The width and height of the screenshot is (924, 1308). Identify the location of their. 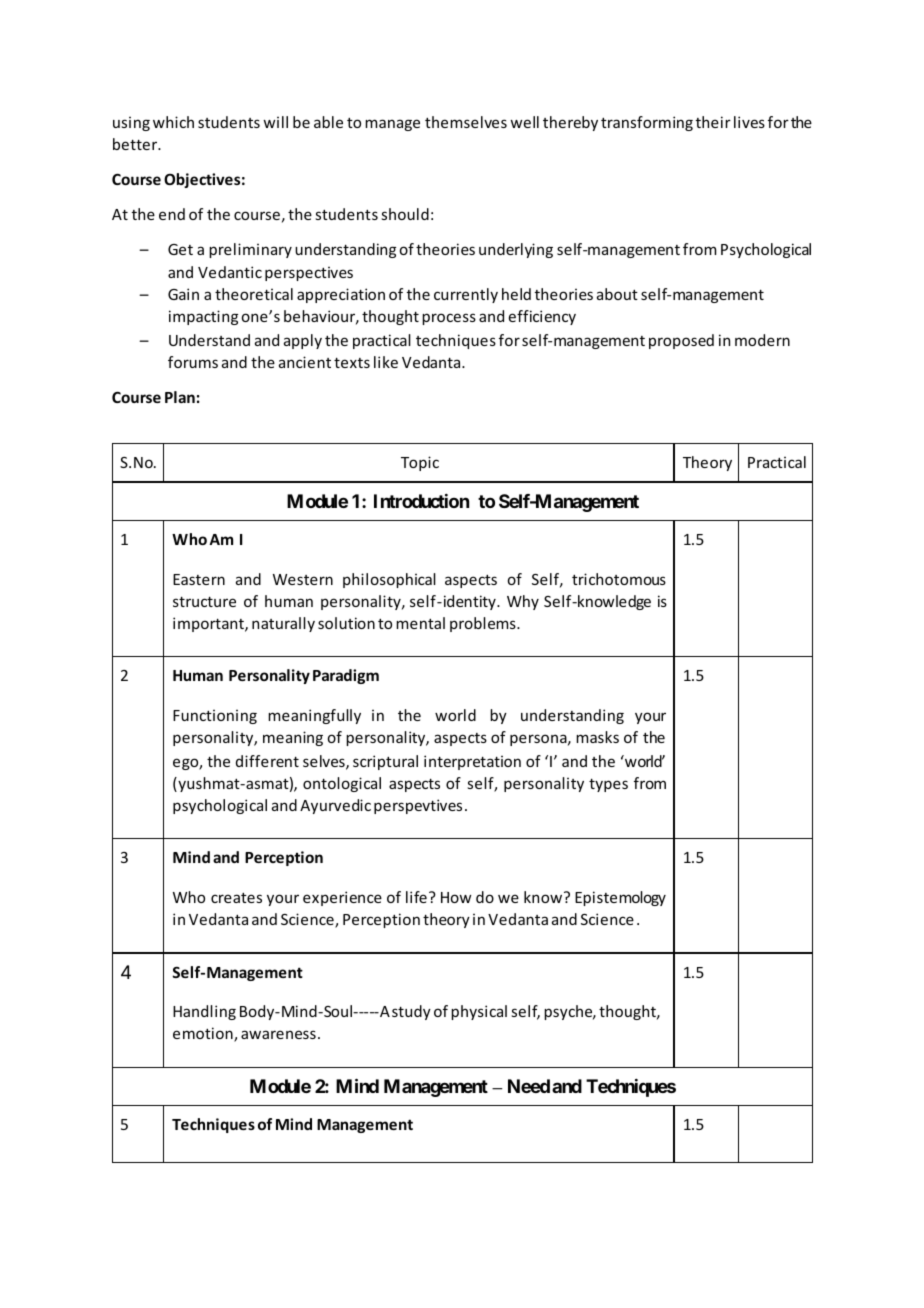
(713, 122).
